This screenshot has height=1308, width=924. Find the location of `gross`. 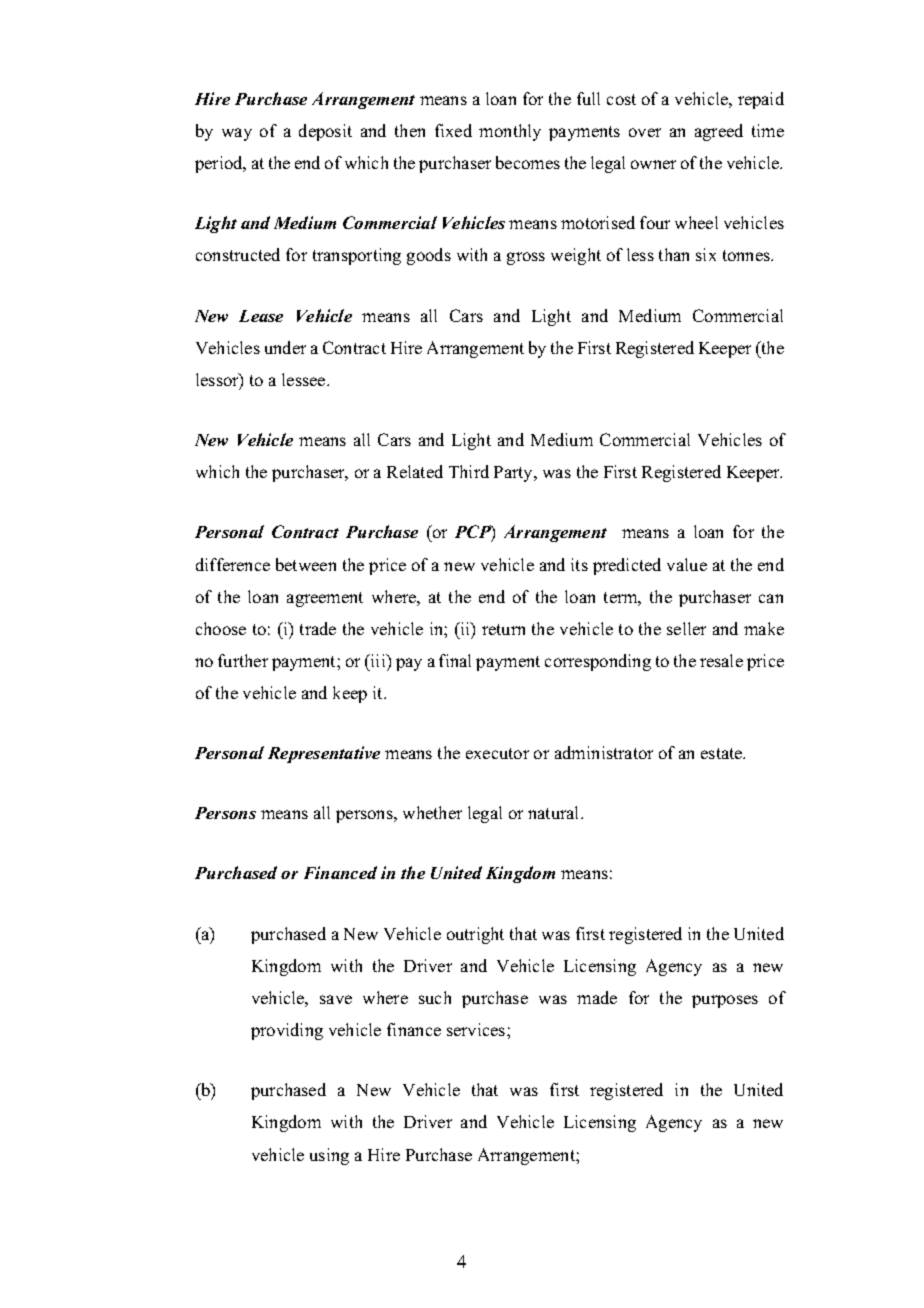

gross is located at coordinates (526, 258).
